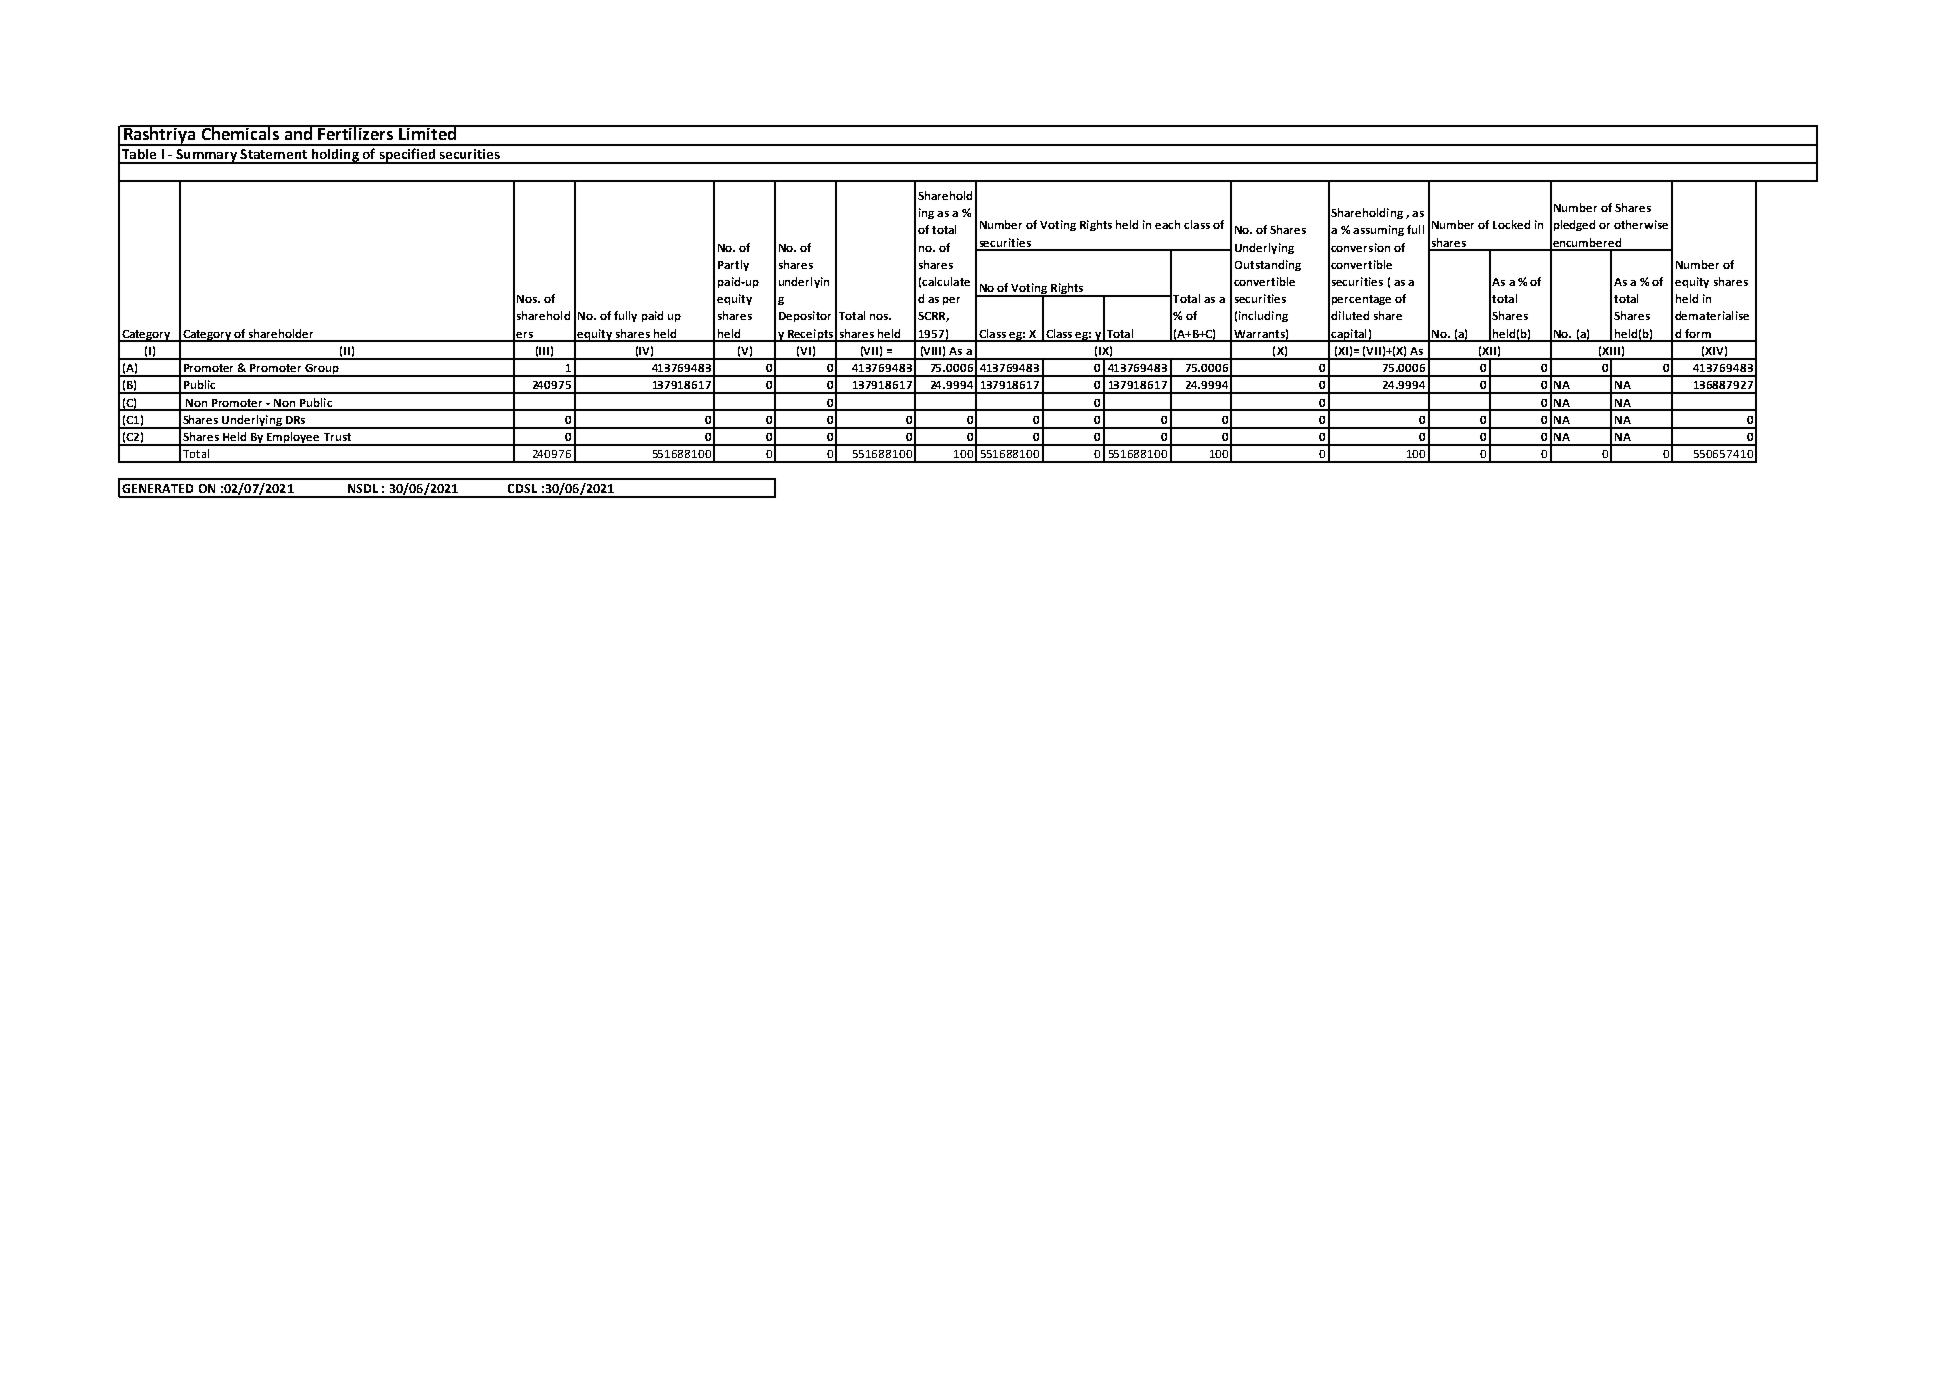  What do you see at coordinates (805, 316) in the screenshot?
I see `Depositor` at bounding box center [805, 316].
